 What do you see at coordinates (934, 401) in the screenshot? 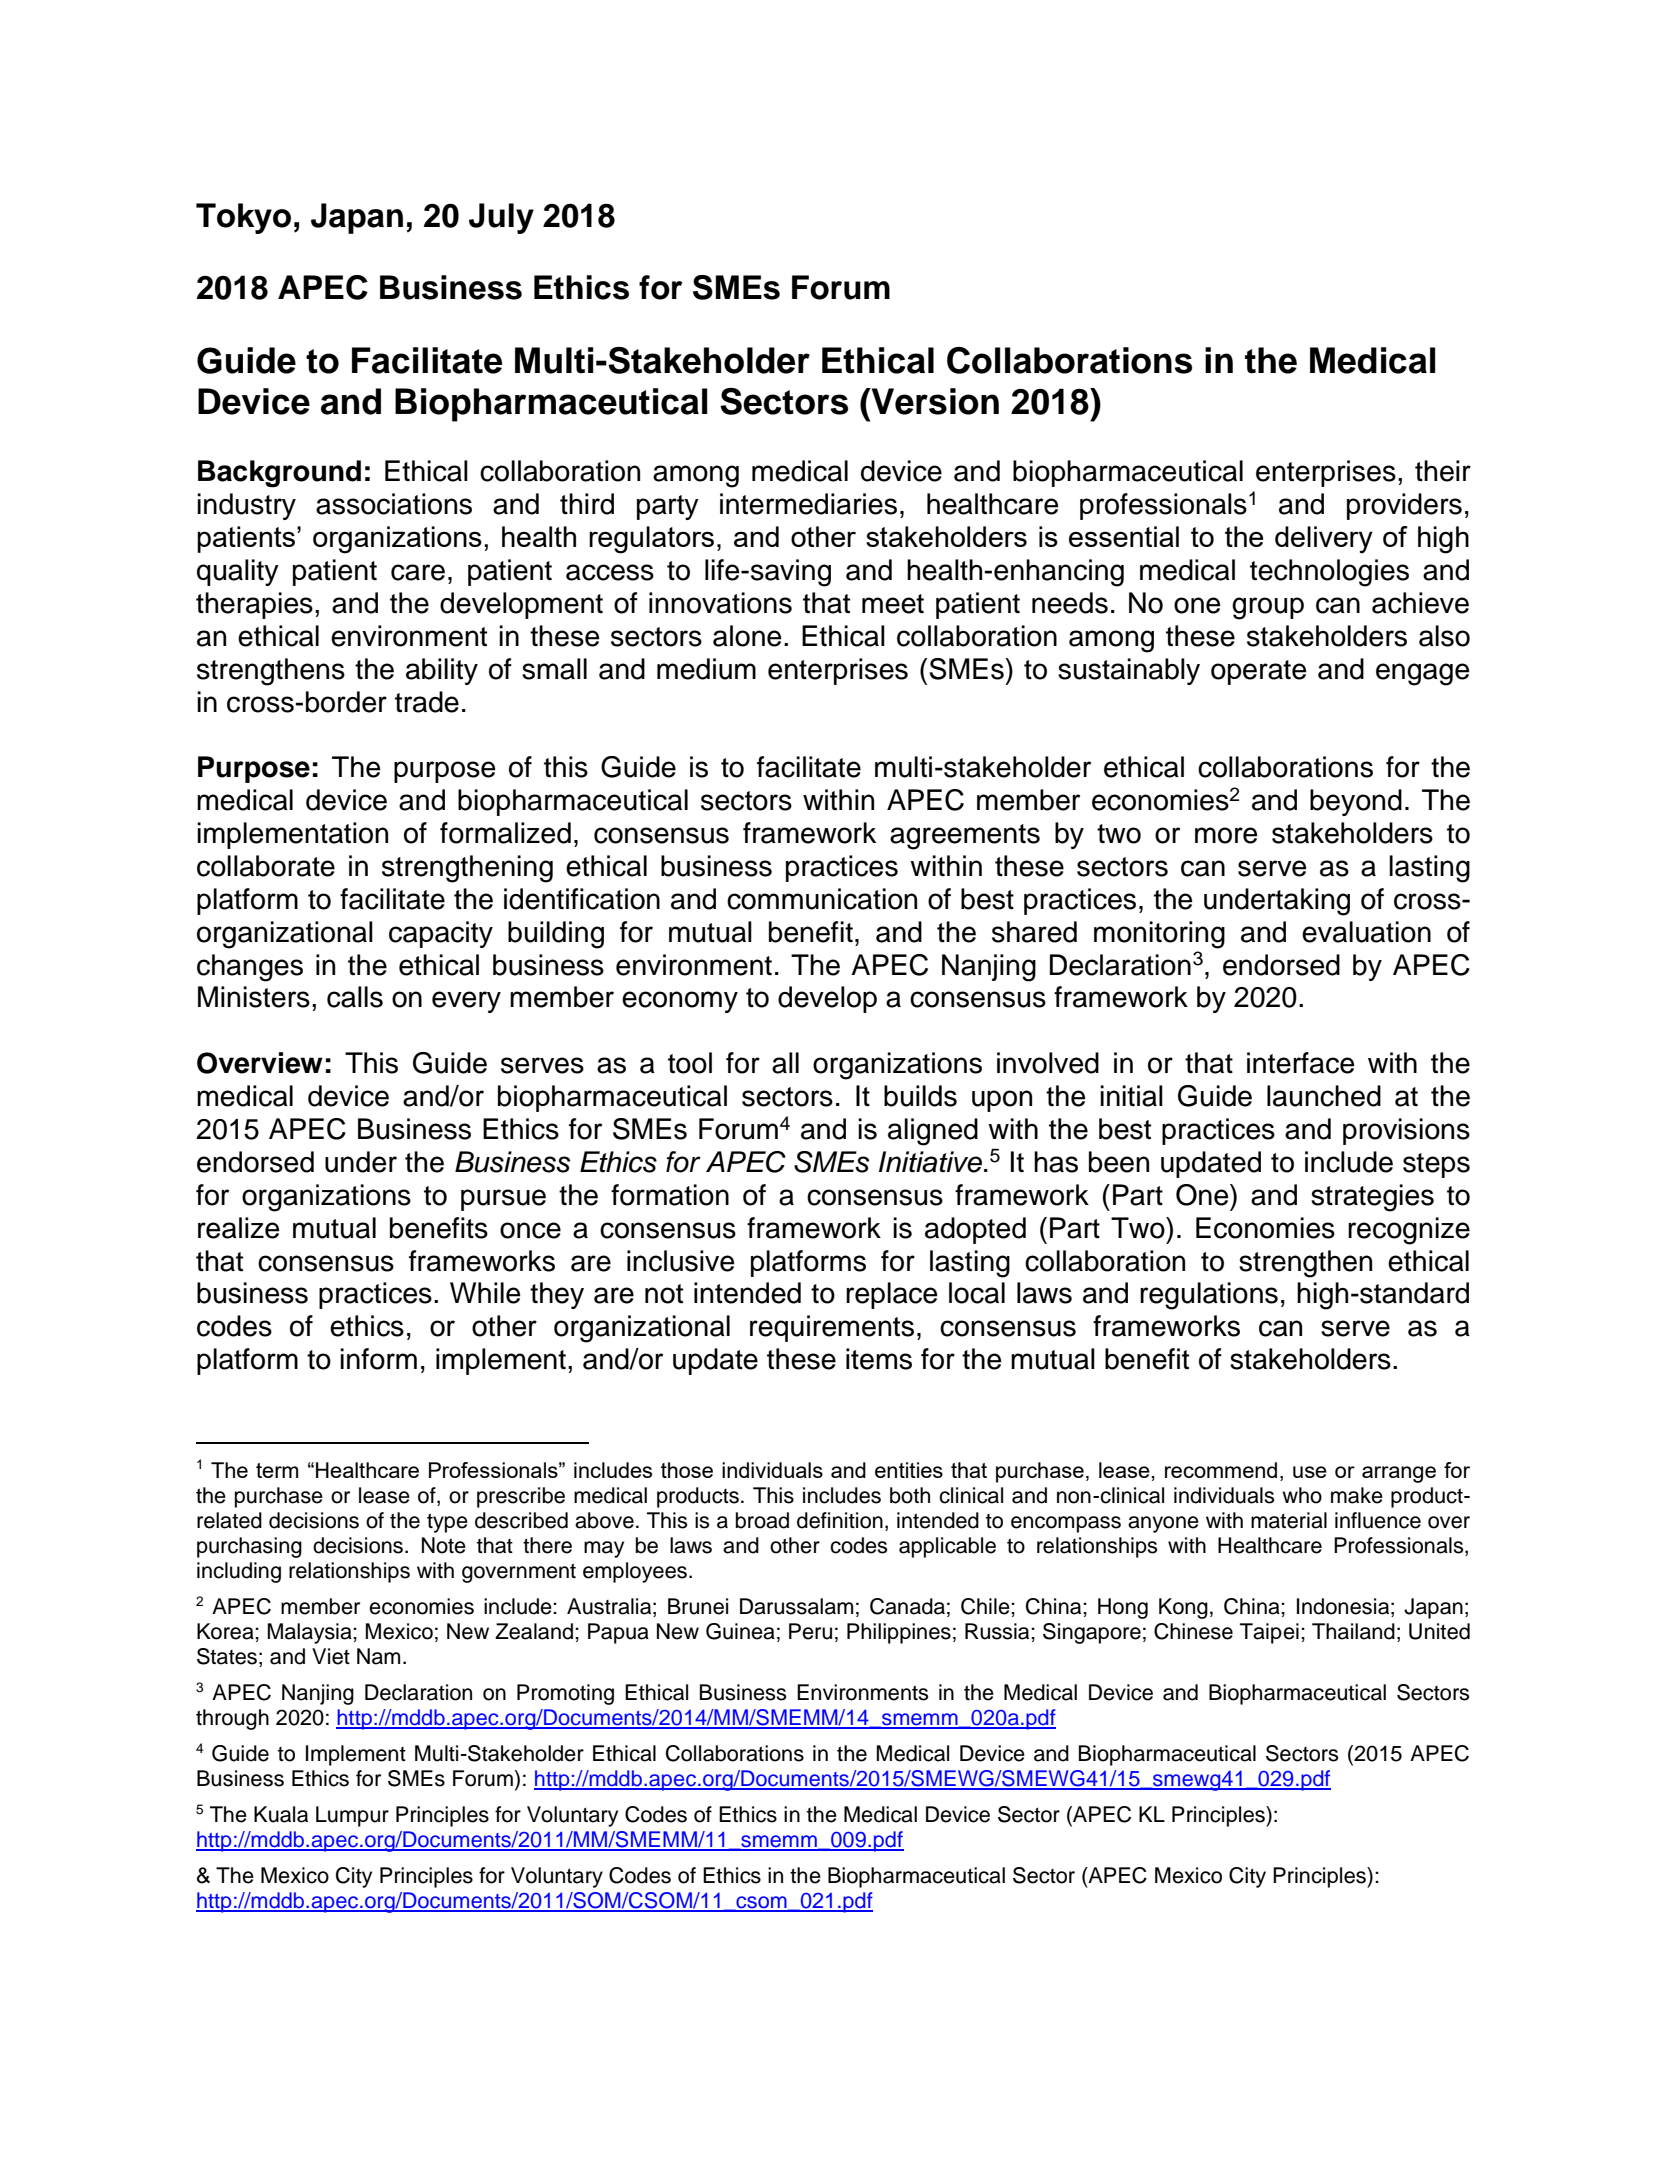
I see `Version` at bounding box center [934, 401].
